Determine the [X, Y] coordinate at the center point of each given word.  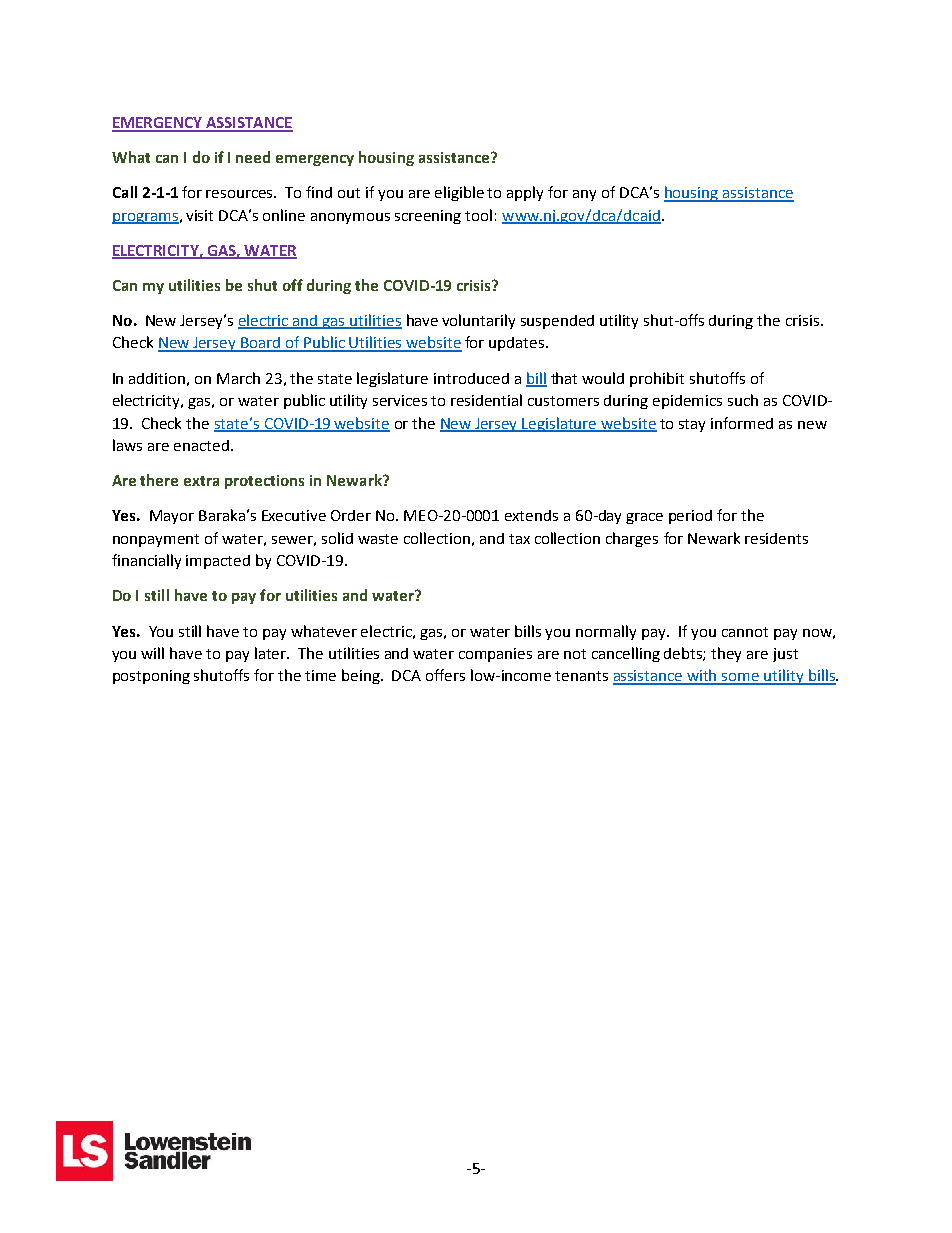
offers [445, 675]
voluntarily [478, 321]
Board [261, 344]
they [726, 654]
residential [486, 400]
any [584, 195]
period [690, 517]
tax [519, 539]
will [152, 653]
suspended [557, 322]
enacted [201, 445]
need [253, 157]
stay [692, 425]
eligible [459, 193]
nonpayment [156, 540]
